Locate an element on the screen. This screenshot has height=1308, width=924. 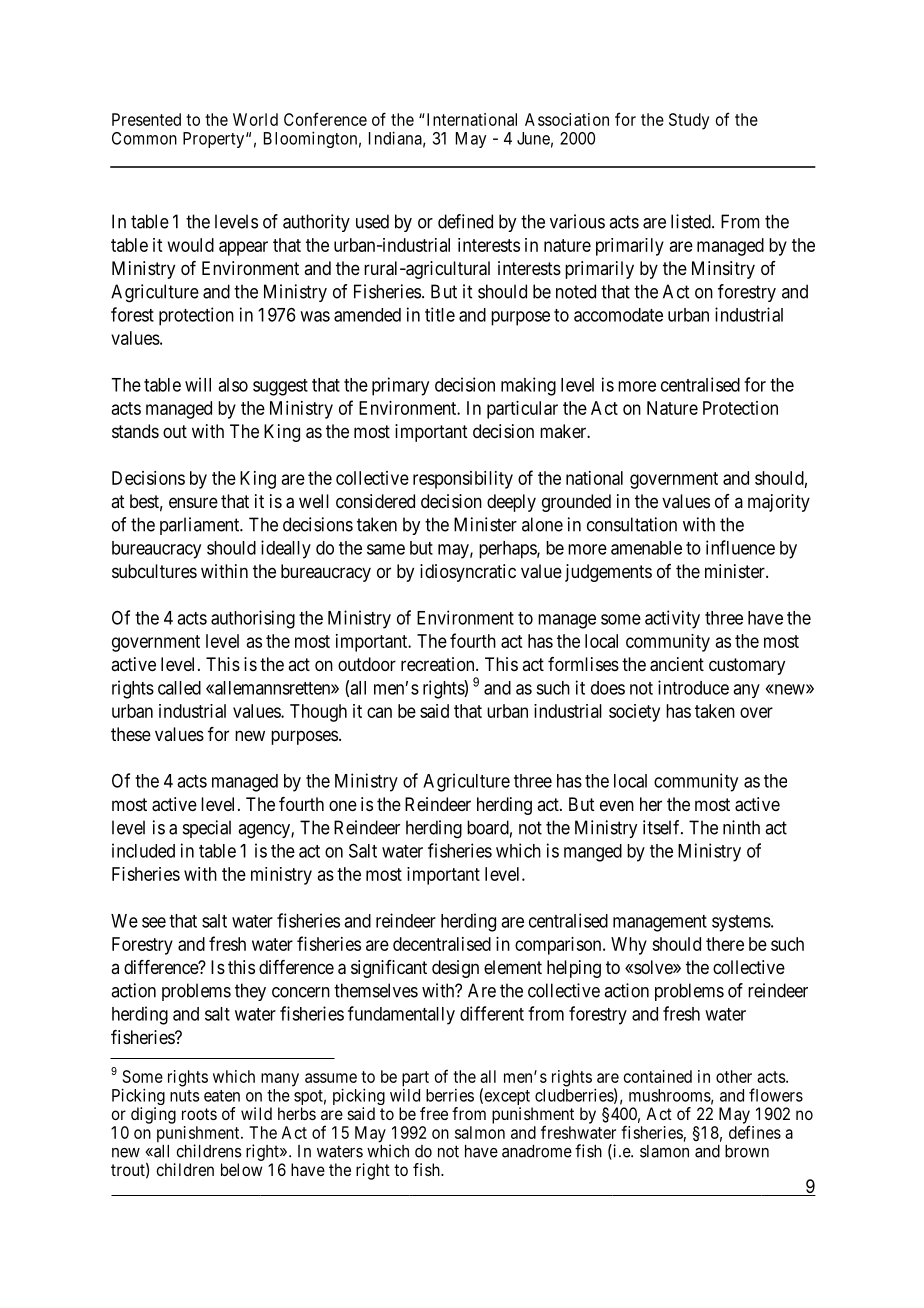
Study is located at coordinates (689, 121).
